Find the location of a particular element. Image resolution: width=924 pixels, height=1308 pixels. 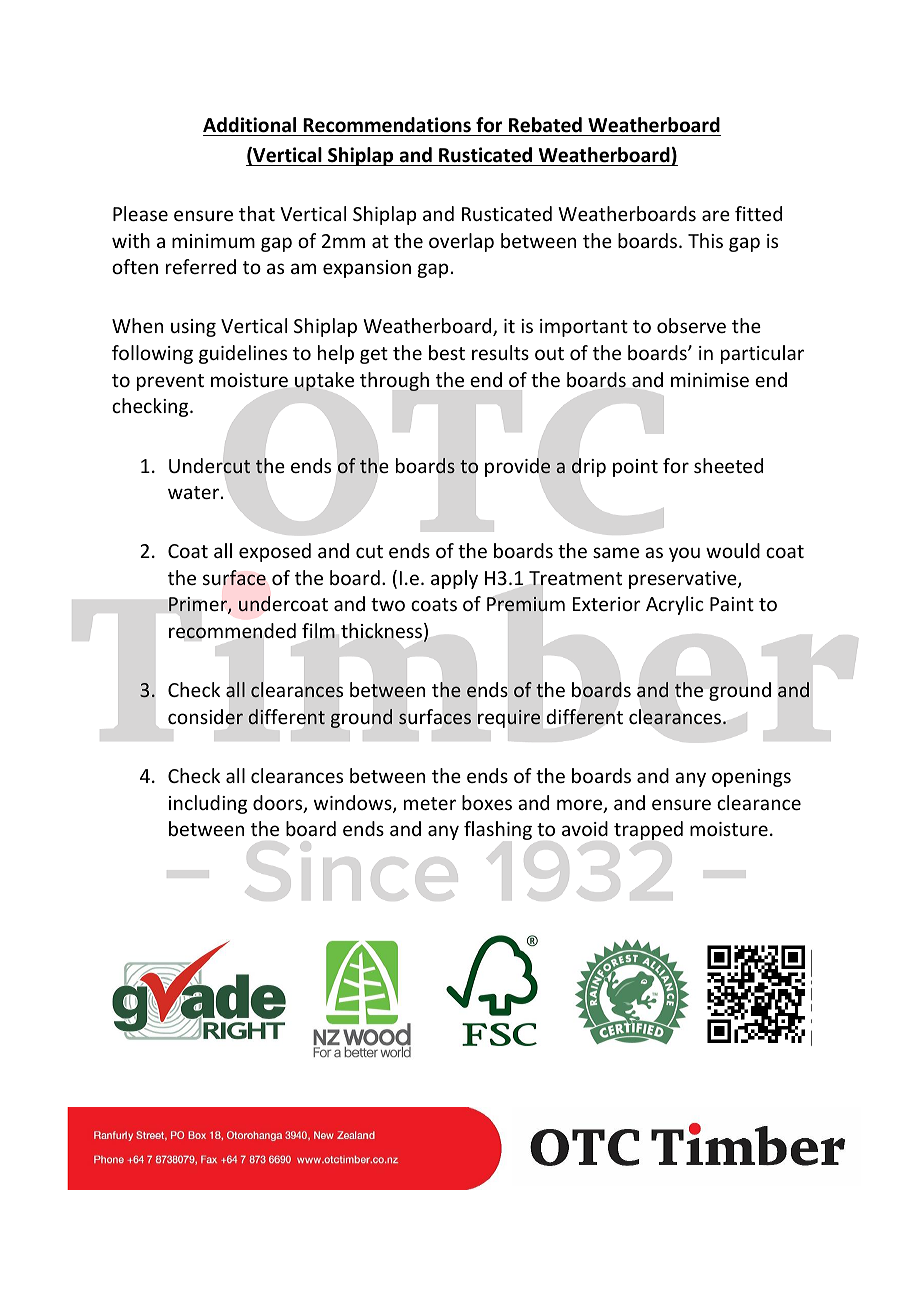

recommended is located at coordinates (232, 631).
